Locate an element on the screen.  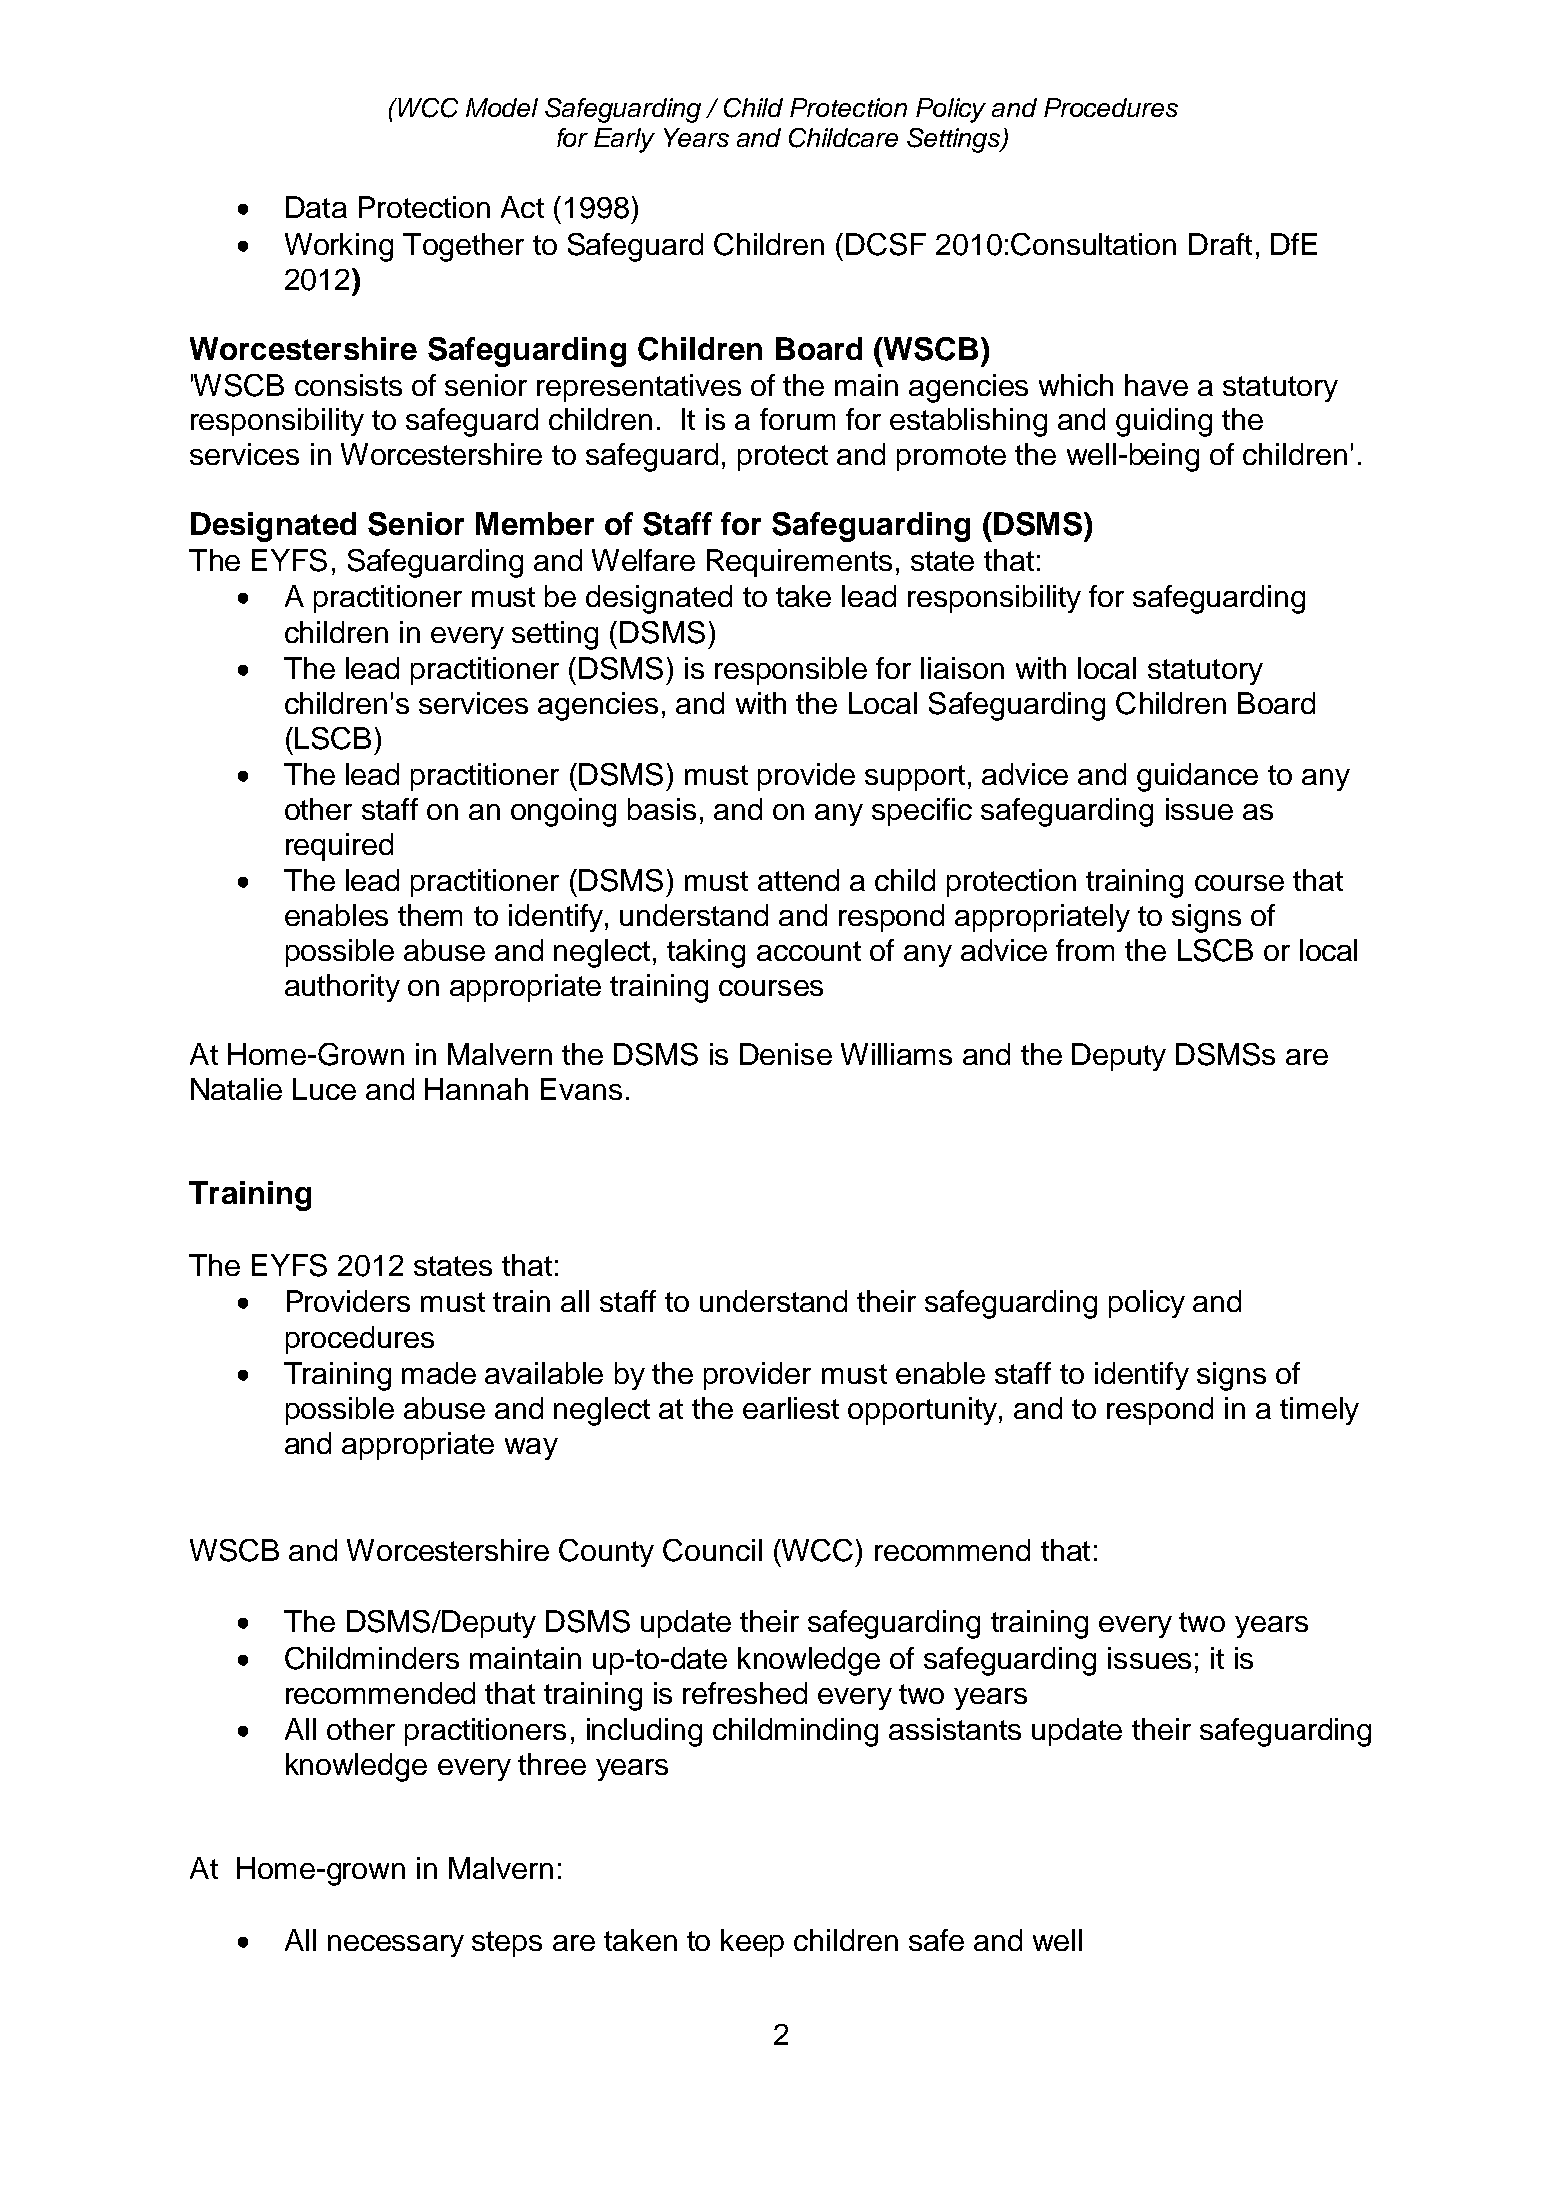
timely is located at coordinates (1319, 1411).
